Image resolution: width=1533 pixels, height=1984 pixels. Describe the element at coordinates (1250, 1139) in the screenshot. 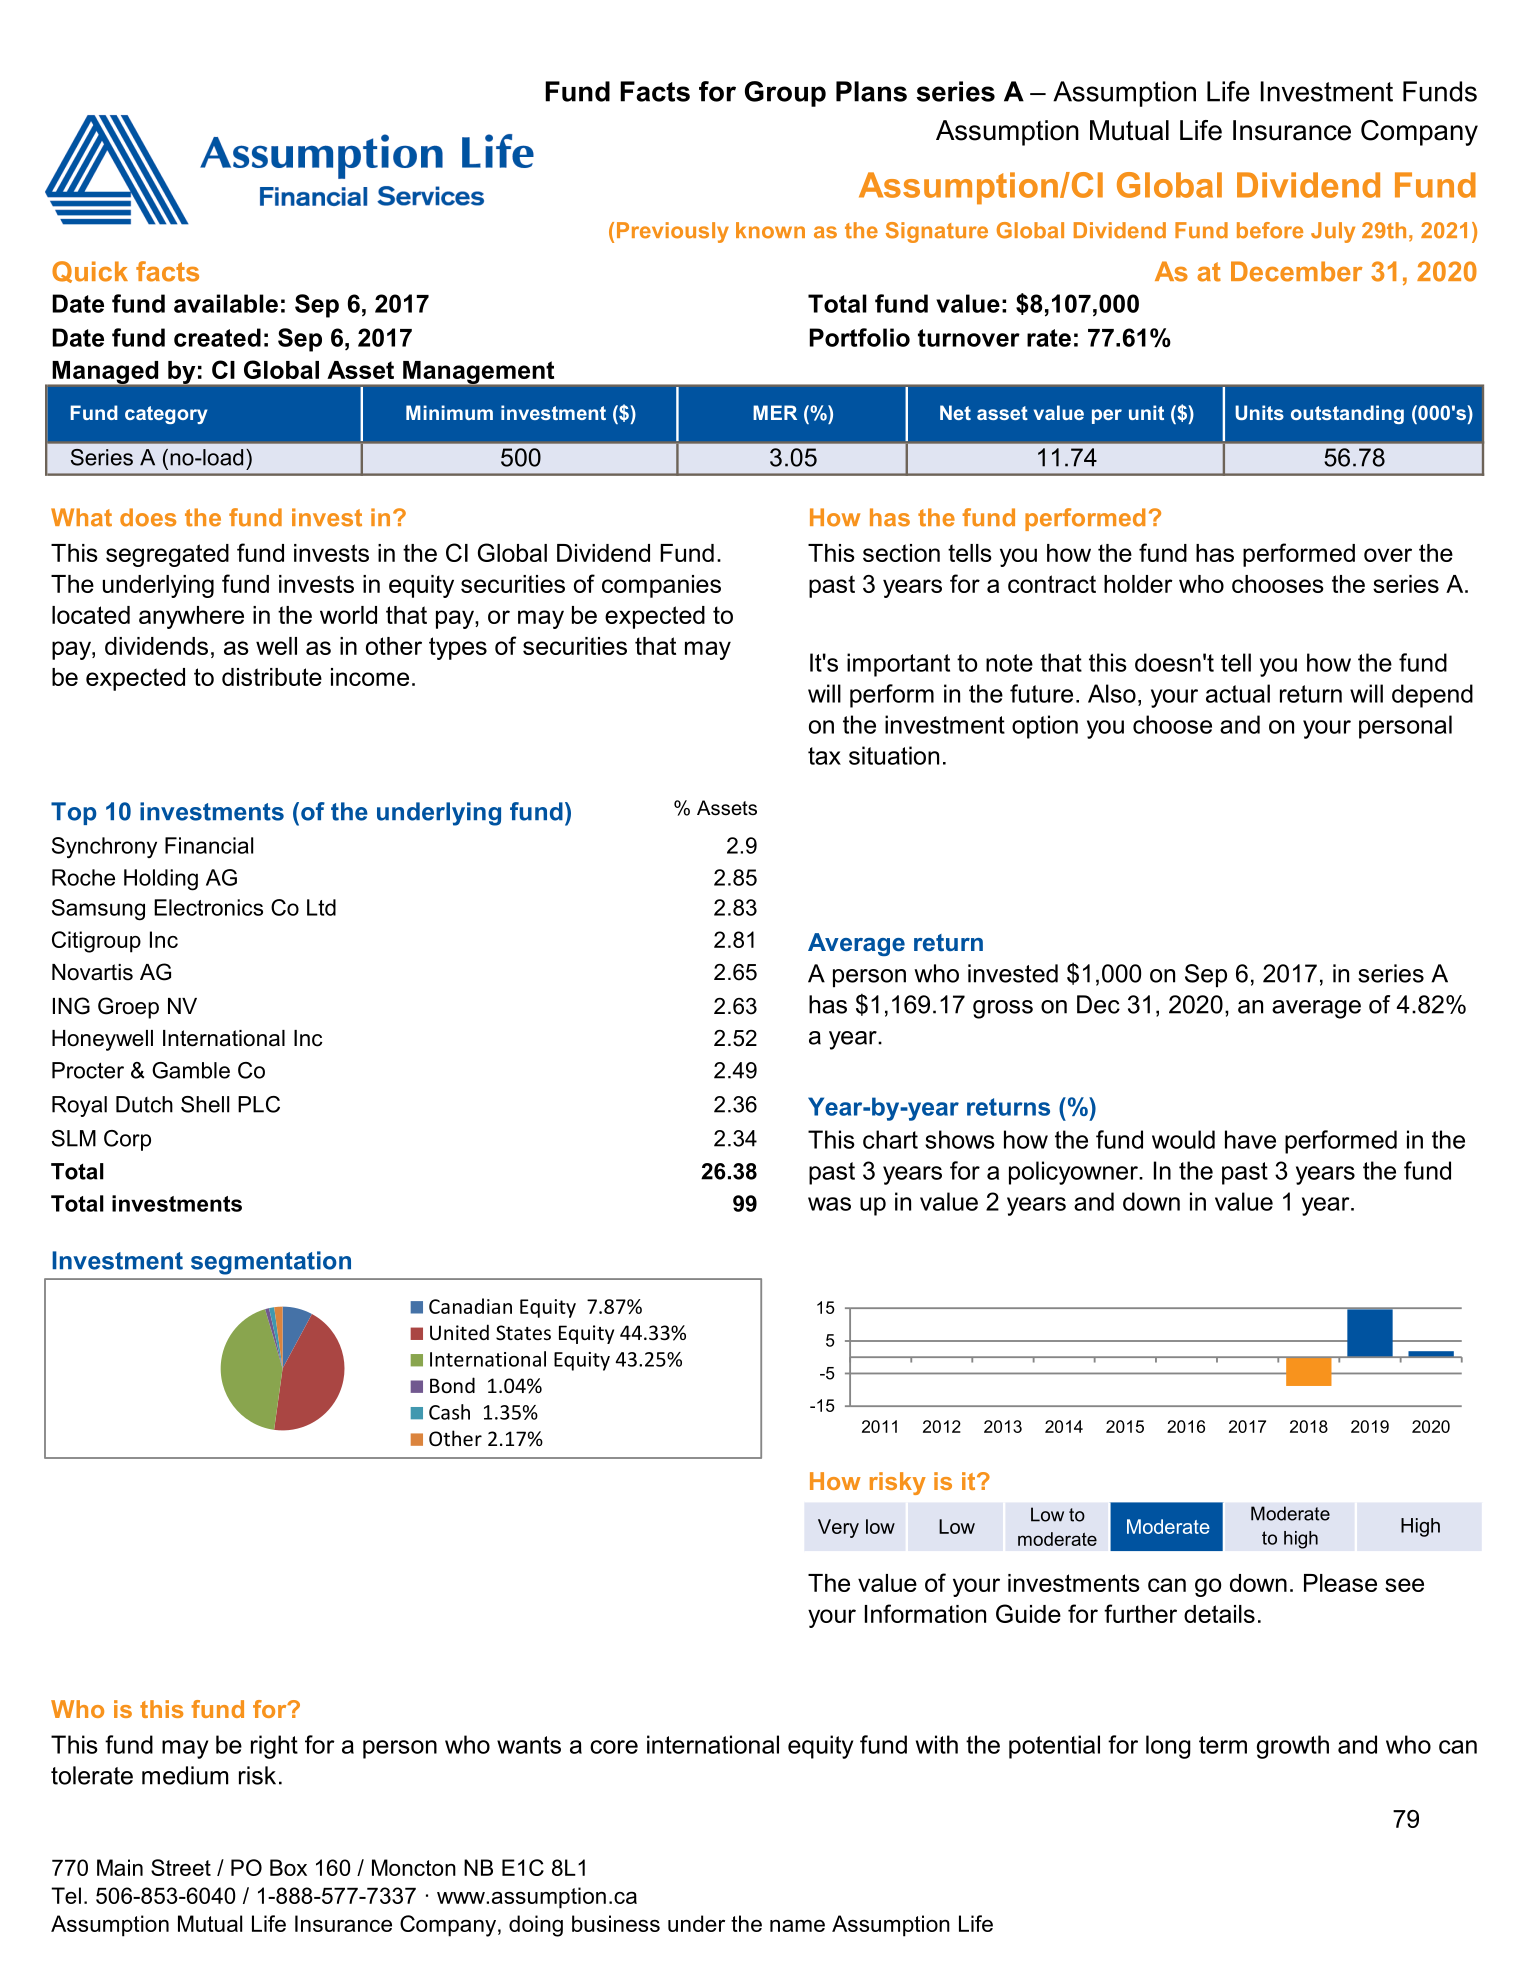

I see `have` at that location.
